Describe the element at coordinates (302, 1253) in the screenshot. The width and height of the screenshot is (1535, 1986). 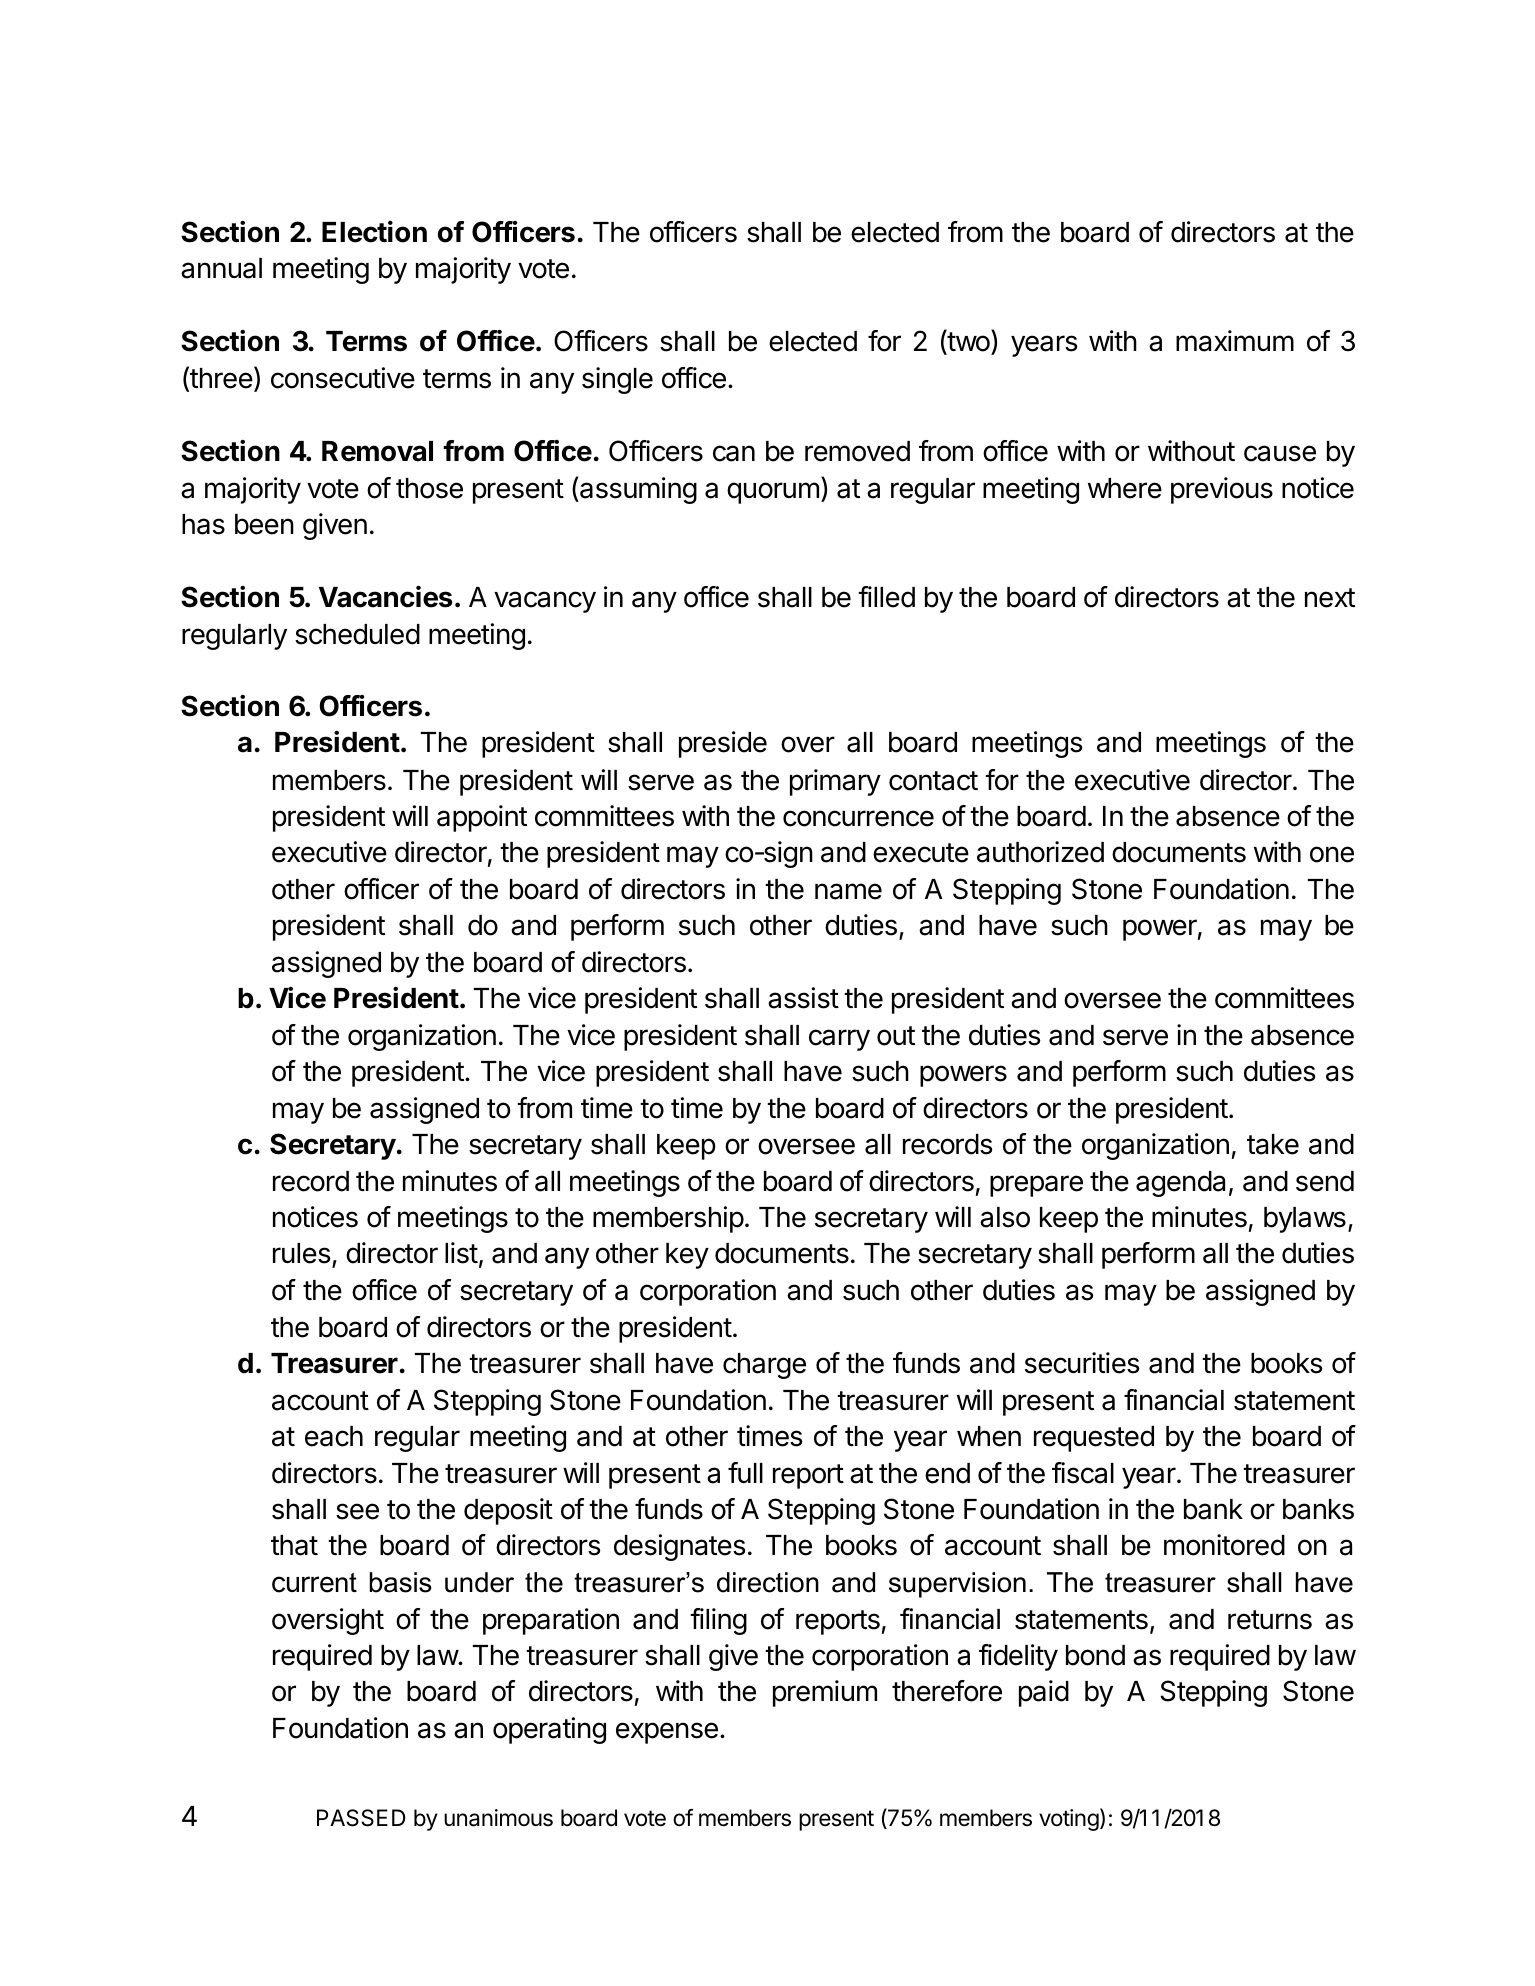
I see `rules` at that location.
